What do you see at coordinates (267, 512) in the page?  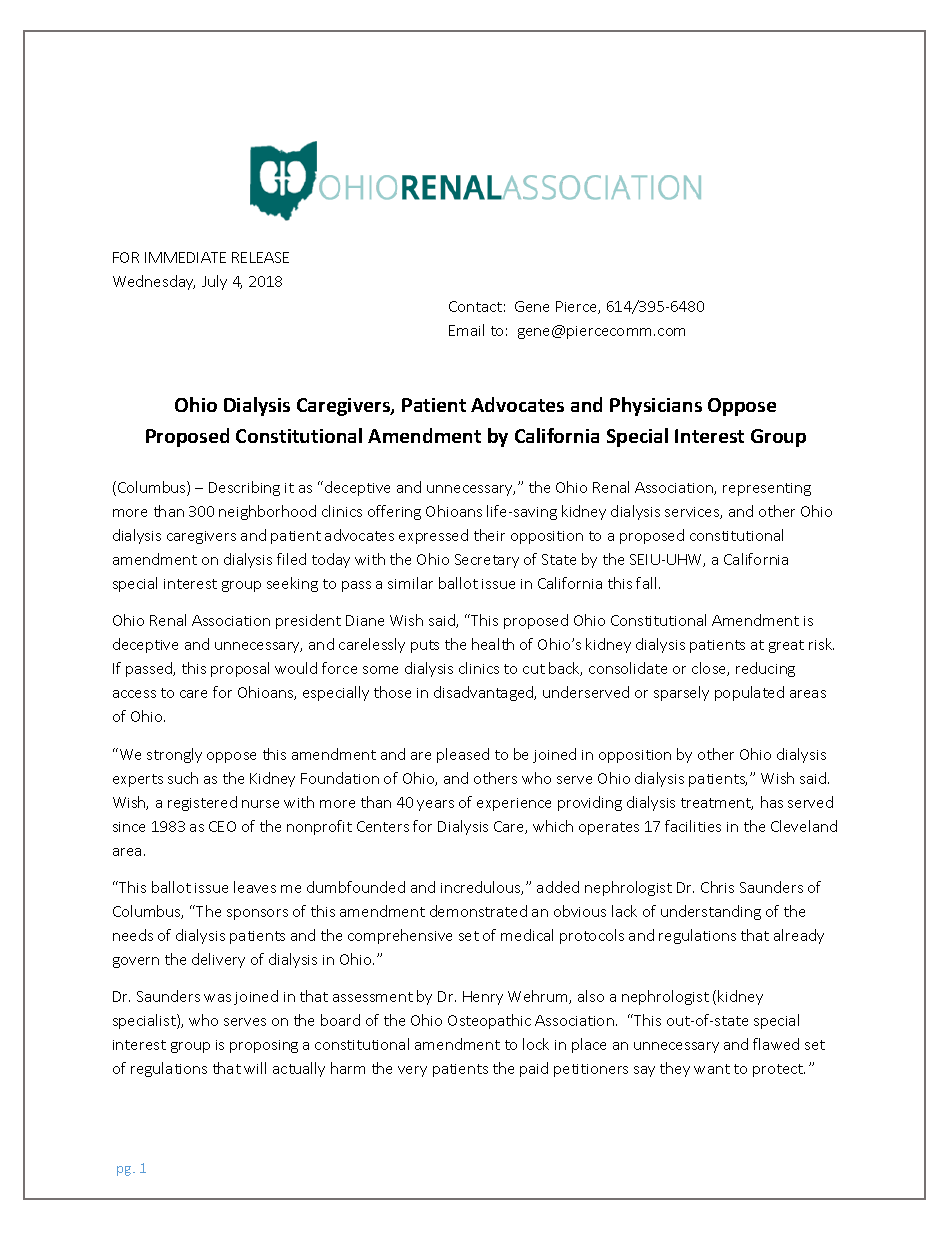 I see `neighborhood` at bounding box center [267, 512].
